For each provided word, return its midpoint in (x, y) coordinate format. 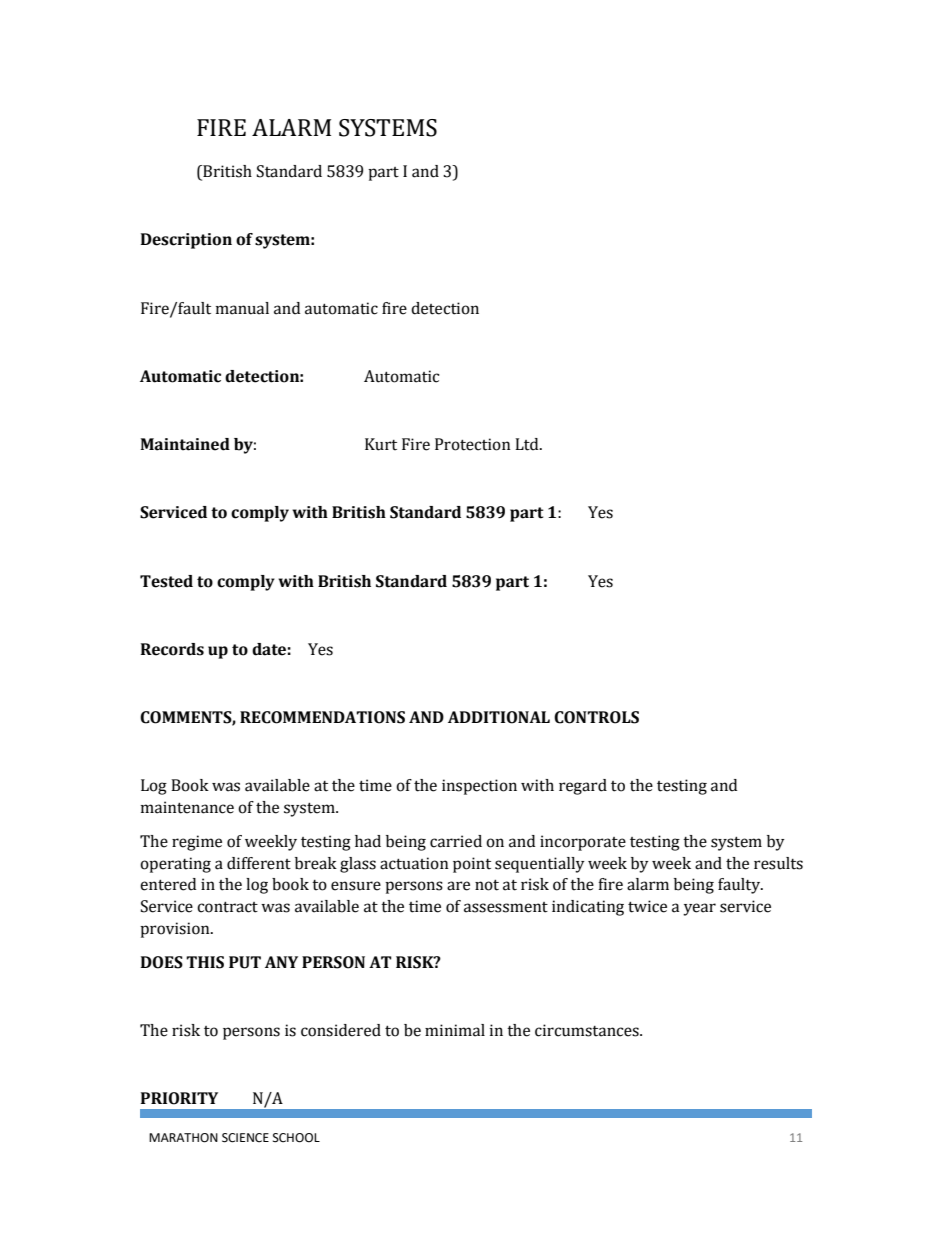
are (458, 886)
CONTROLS (596, 717)
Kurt (381, 444)
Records (172, 649)
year (699, 909)
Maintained (185, 444)
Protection (473, 444)
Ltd (528, 444)
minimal (455, 1030)
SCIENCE (245, 1138)
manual (242, 308)
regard (583, 787)
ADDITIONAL (499, 717)
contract (227, 907)
